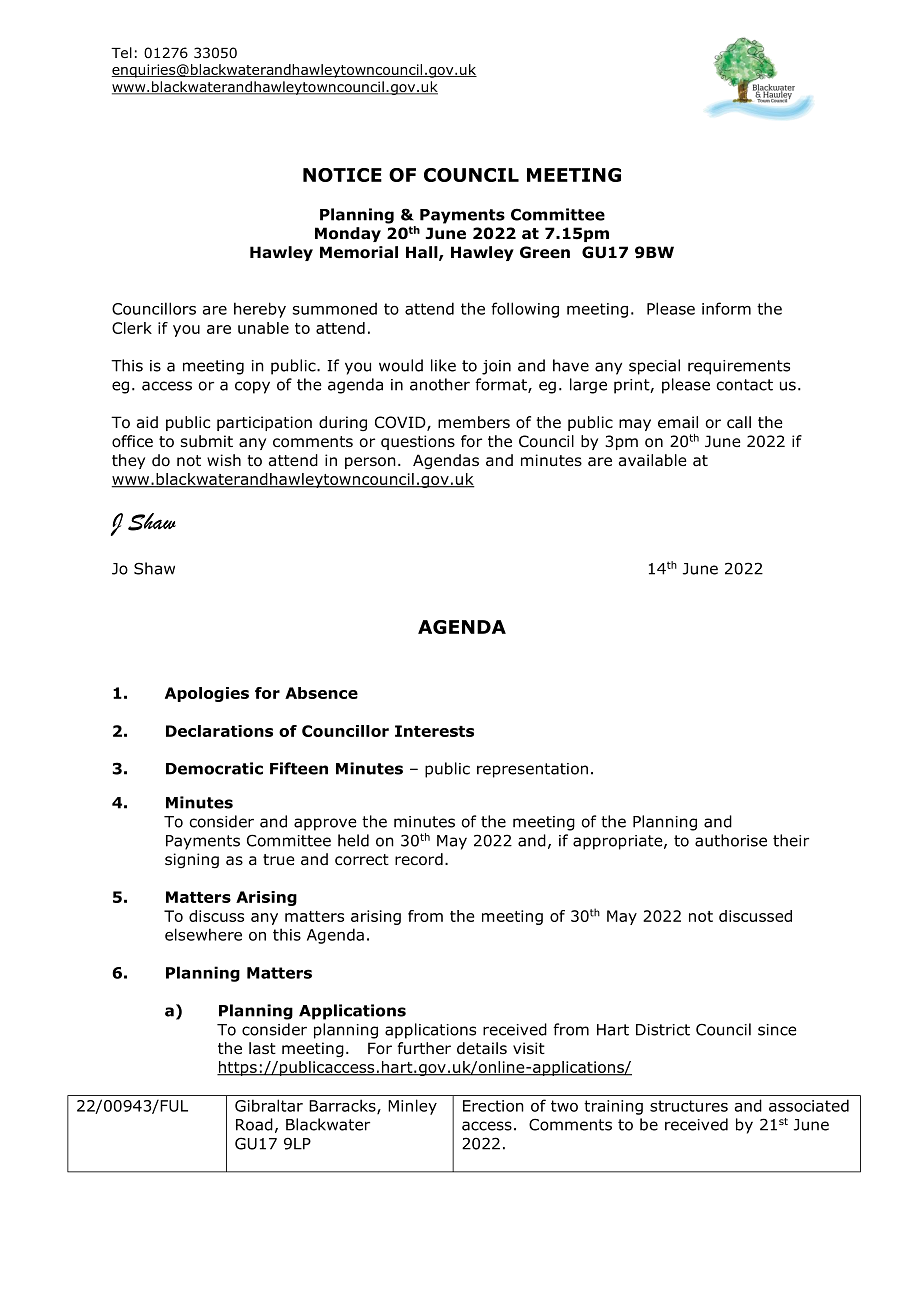  I want to click on inform, so click(726, 308).
